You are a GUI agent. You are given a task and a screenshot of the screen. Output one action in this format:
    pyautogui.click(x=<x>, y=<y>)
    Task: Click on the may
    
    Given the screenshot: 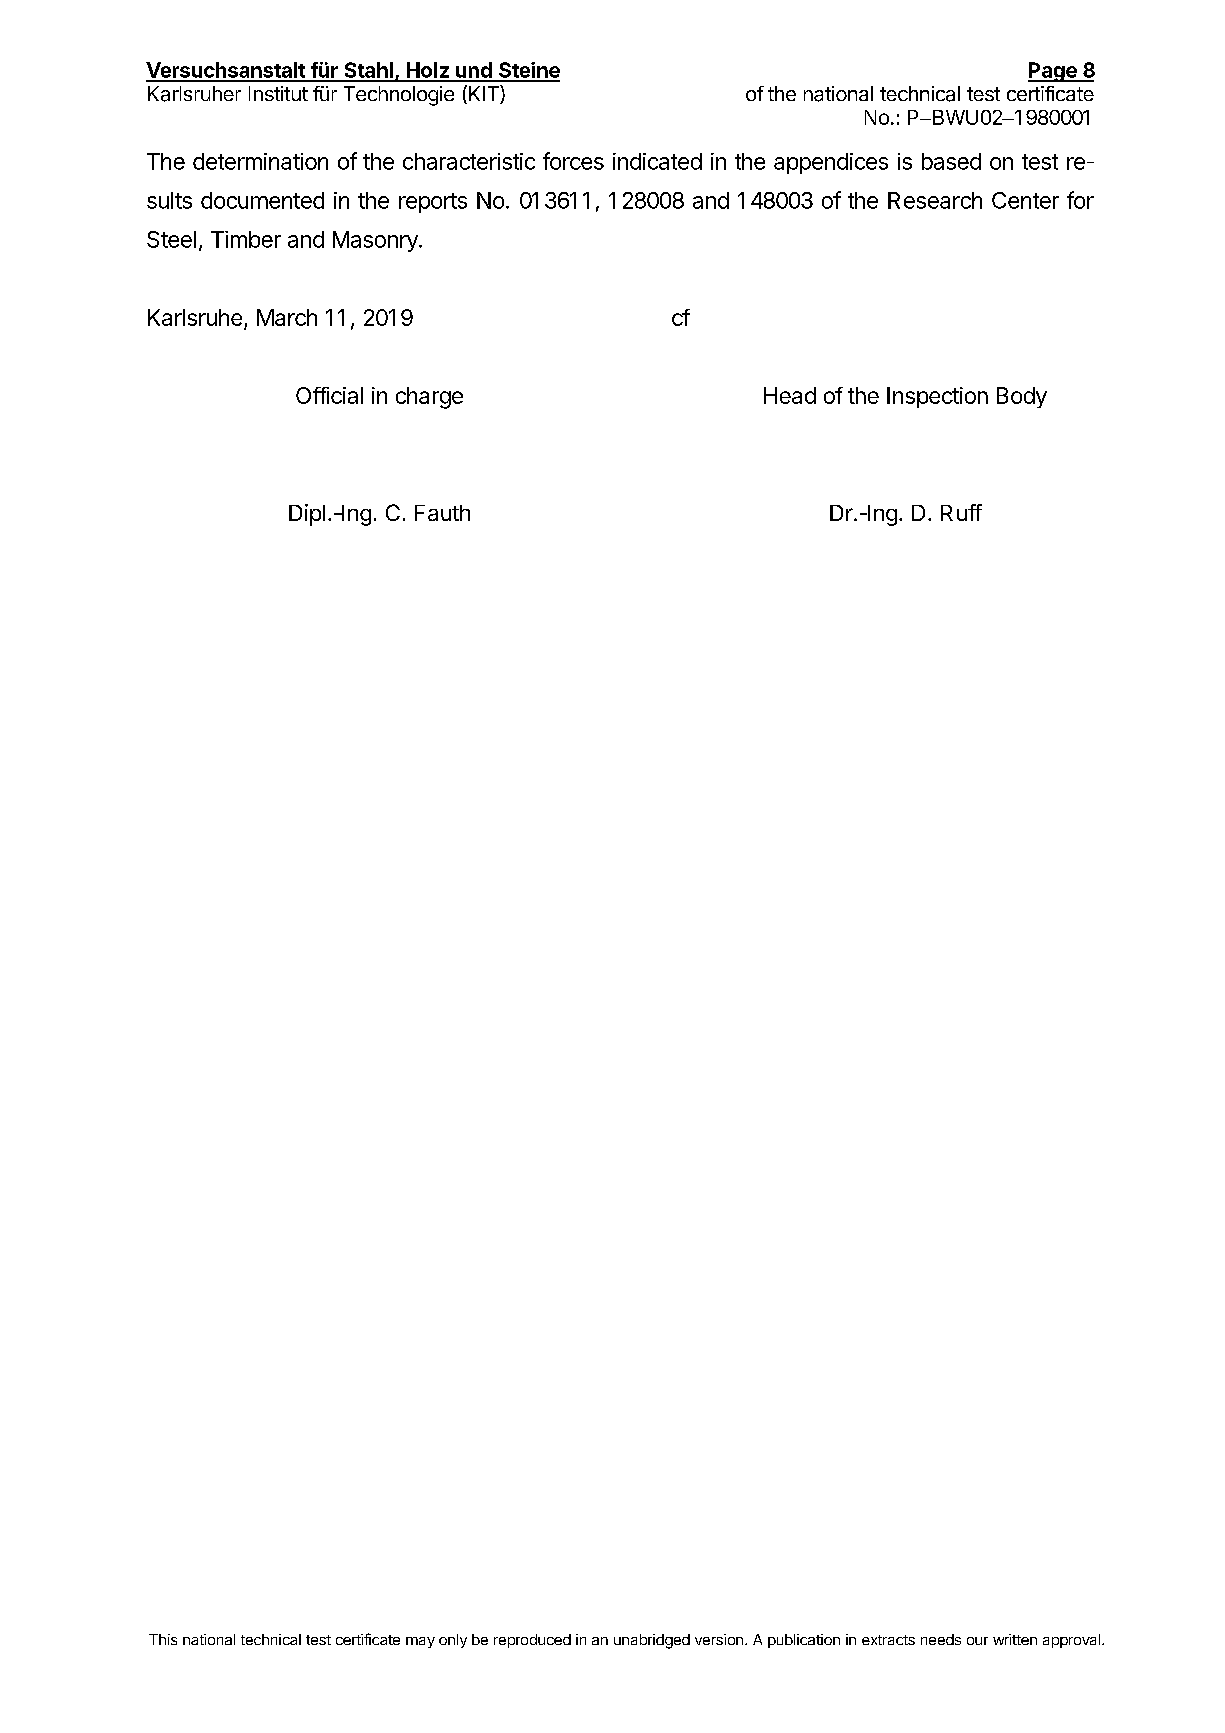 What is the action you would take?
    pyautogui.click(x=420, y=1642)
